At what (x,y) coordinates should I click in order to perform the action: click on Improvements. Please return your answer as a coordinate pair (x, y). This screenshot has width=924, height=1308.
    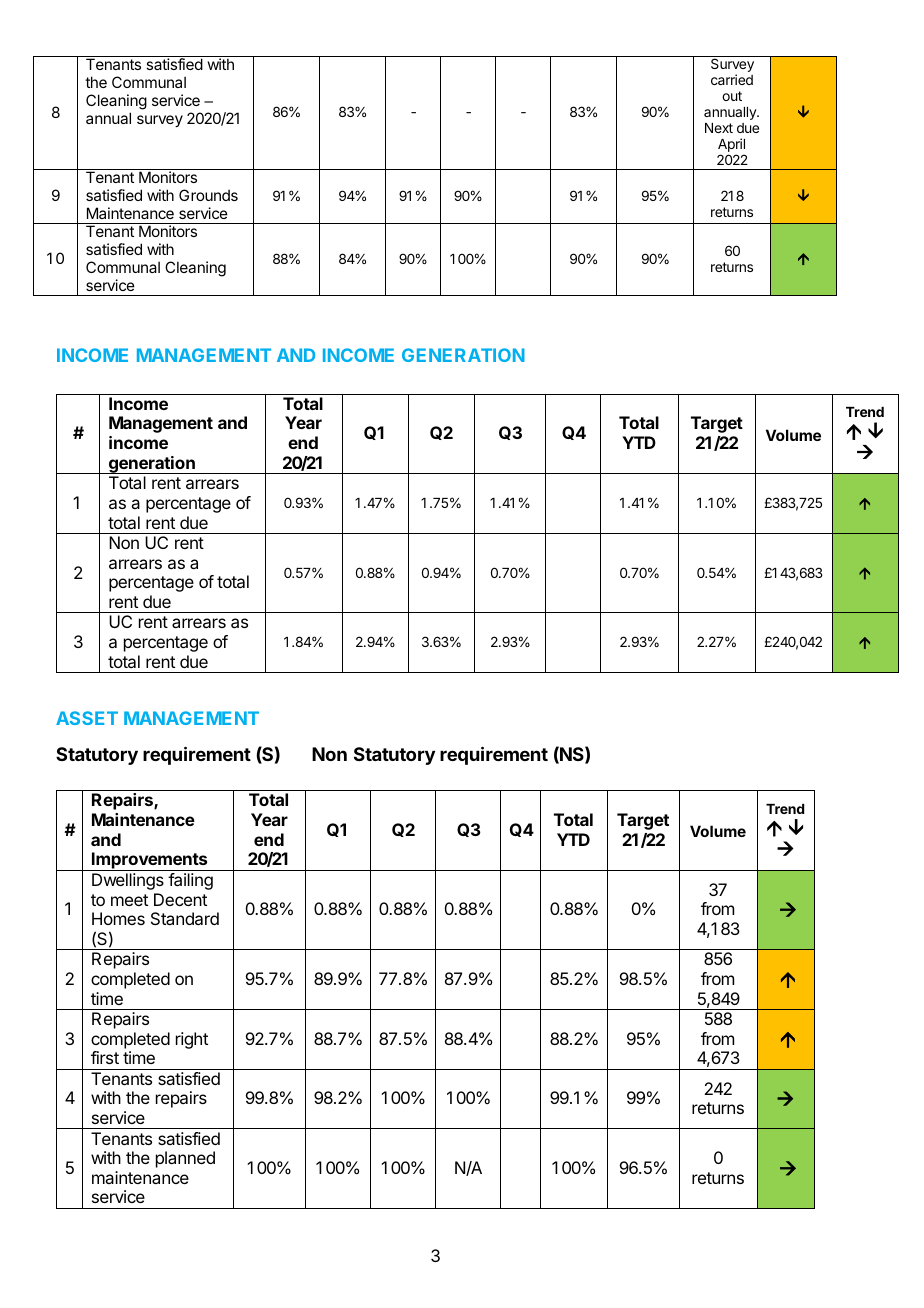
    Looking at the image, I should click on (150, 861).
